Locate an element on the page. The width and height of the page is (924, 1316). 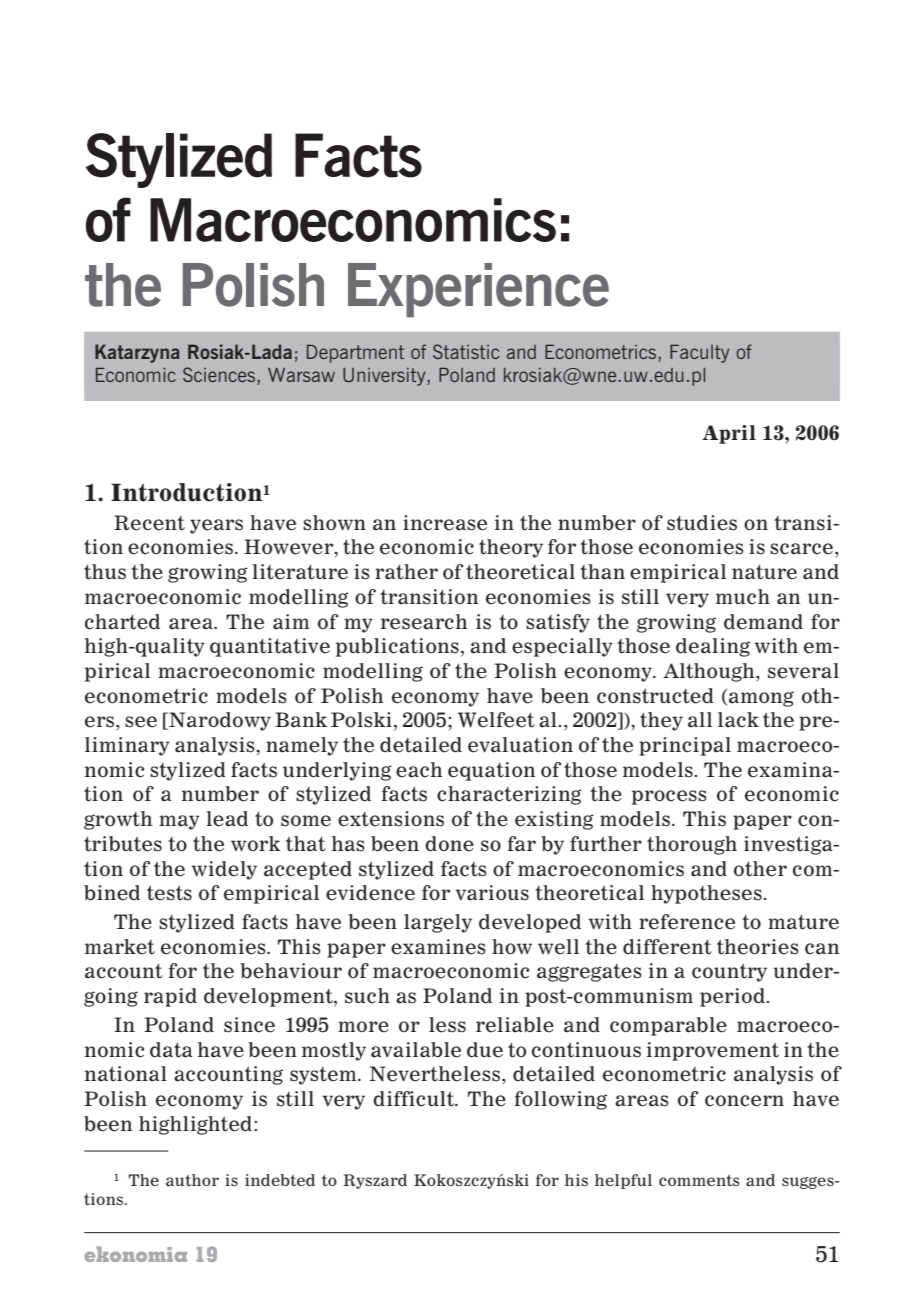
widely is located at coordinates (224, 870).
